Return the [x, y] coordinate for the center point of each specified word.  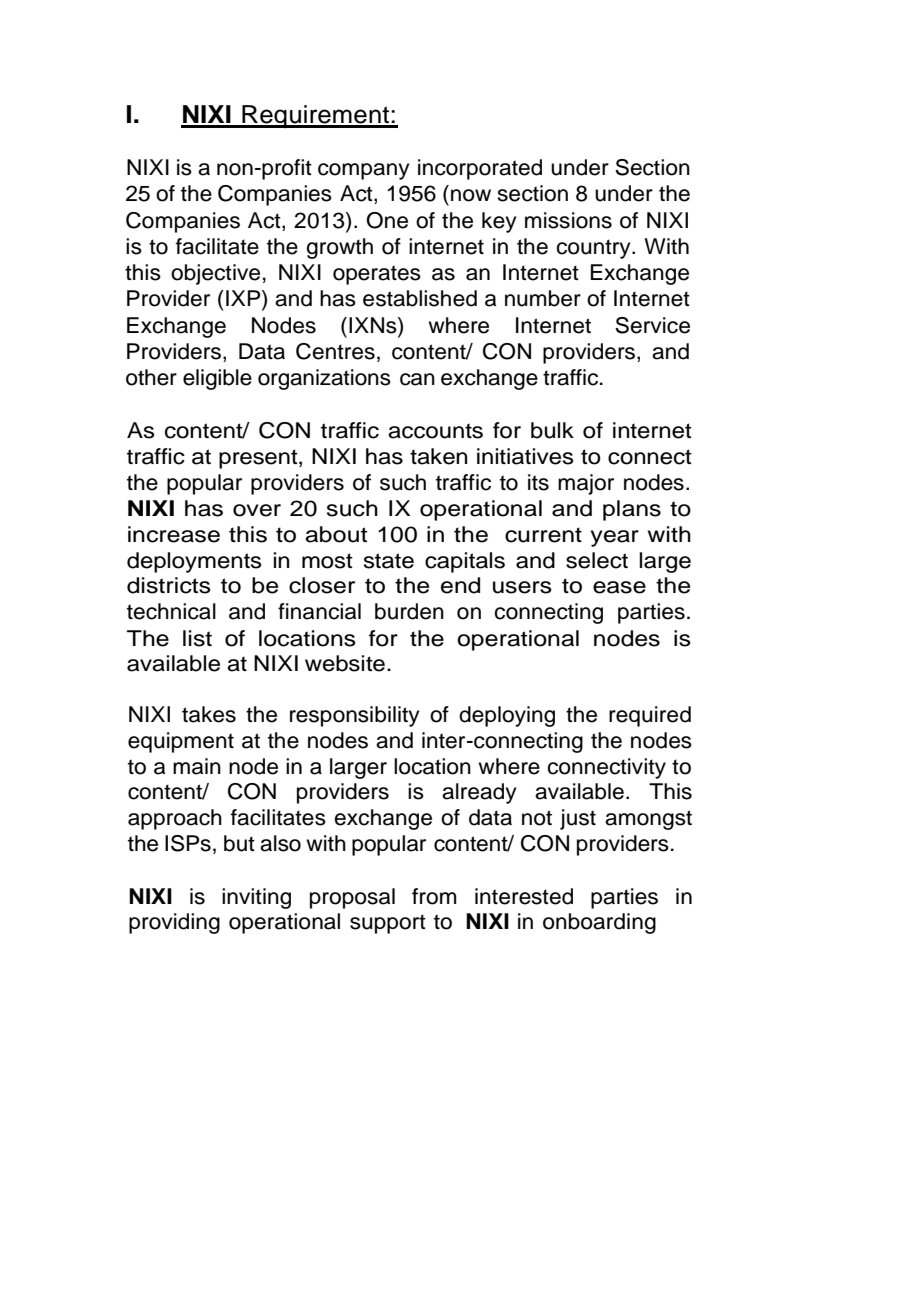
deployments [194, 562]
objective [215, 274]
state [389, 561]
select [597, 560]
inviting [256, 898]
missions [568, 220]
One [387, 220]
